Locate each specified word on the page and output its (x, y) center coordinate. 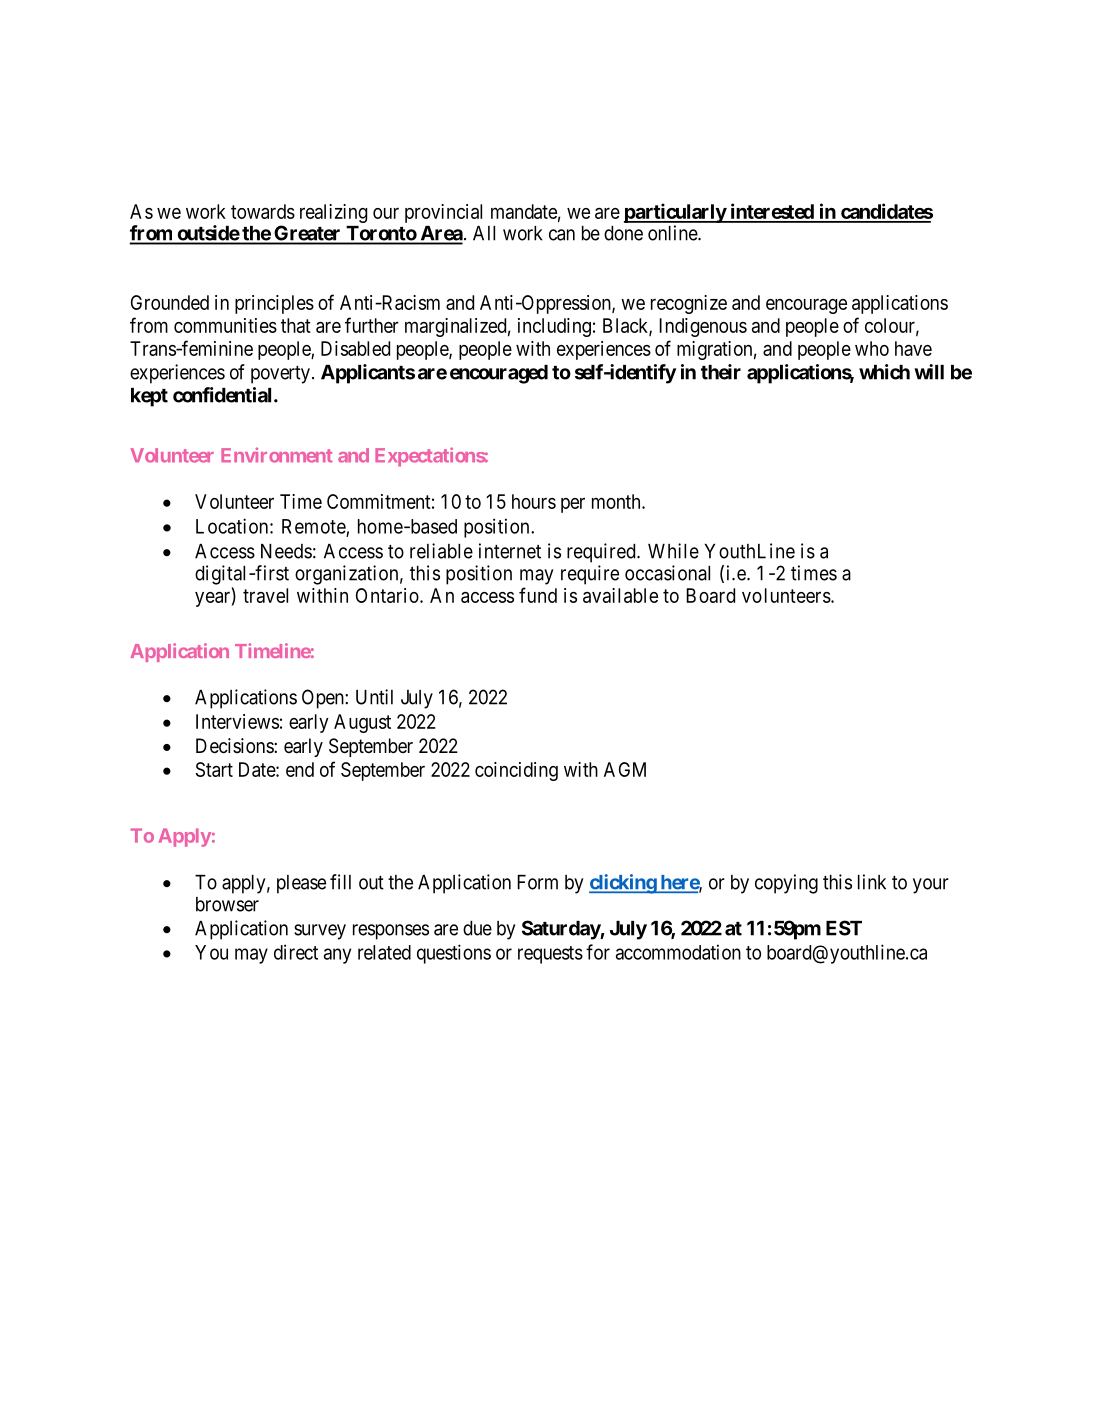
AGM (625, 769)
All (484, 233)
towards (263, 211)
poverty (280, 375)
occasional (667, 573)
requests (550, 955)
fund (538, 595)
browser (227, 904)
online (673, 233)
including (554, 327)
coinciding (516, 771)
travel (265, 595)
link (872, 882)
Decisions (235, 745)
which (884, 372)
